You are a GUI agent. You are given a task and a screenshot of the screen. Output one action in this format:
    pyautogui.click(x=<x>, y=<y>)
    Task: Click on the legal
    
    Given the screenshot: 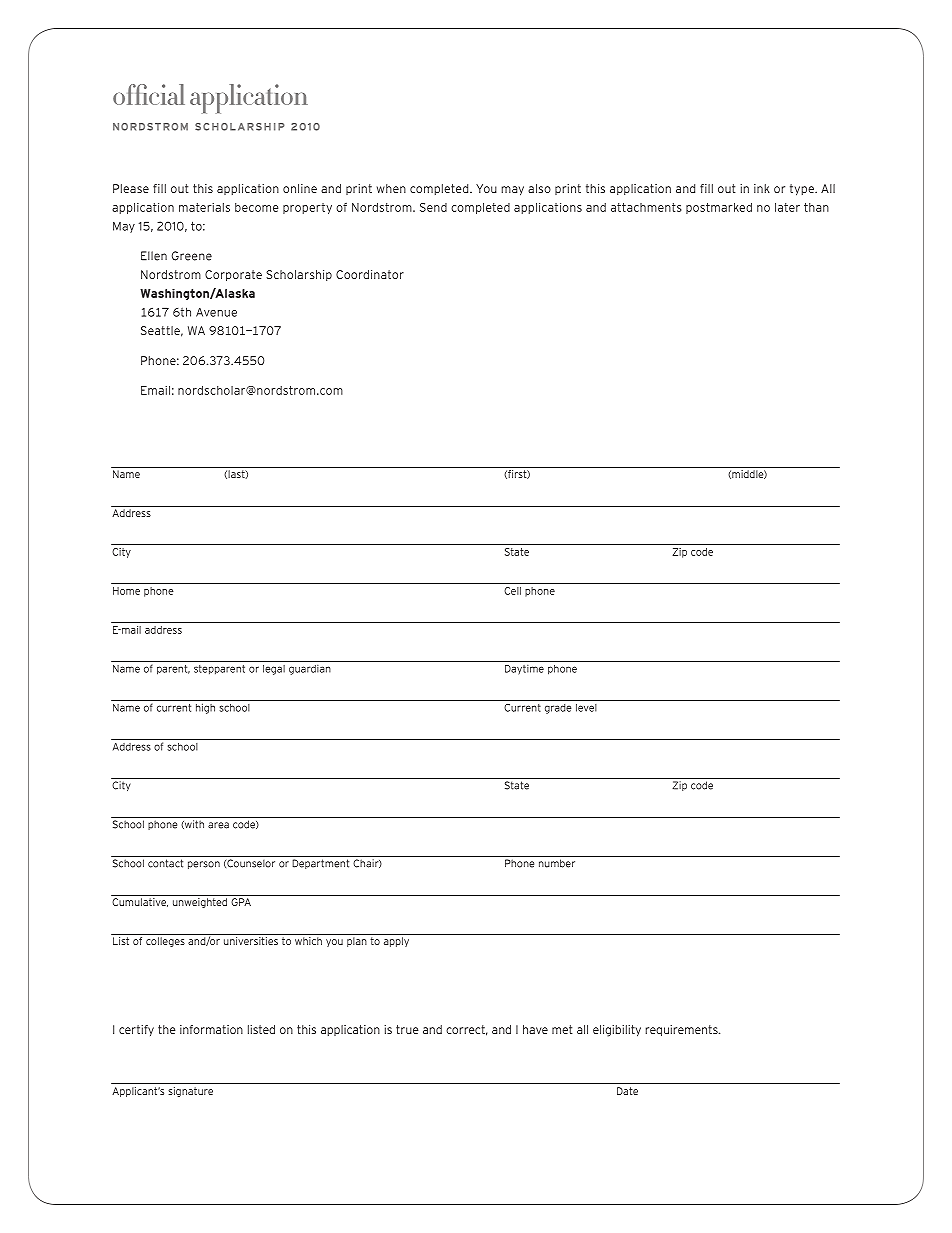 What is the action you would take?
    pyautogui.click(x=274, y=670)
